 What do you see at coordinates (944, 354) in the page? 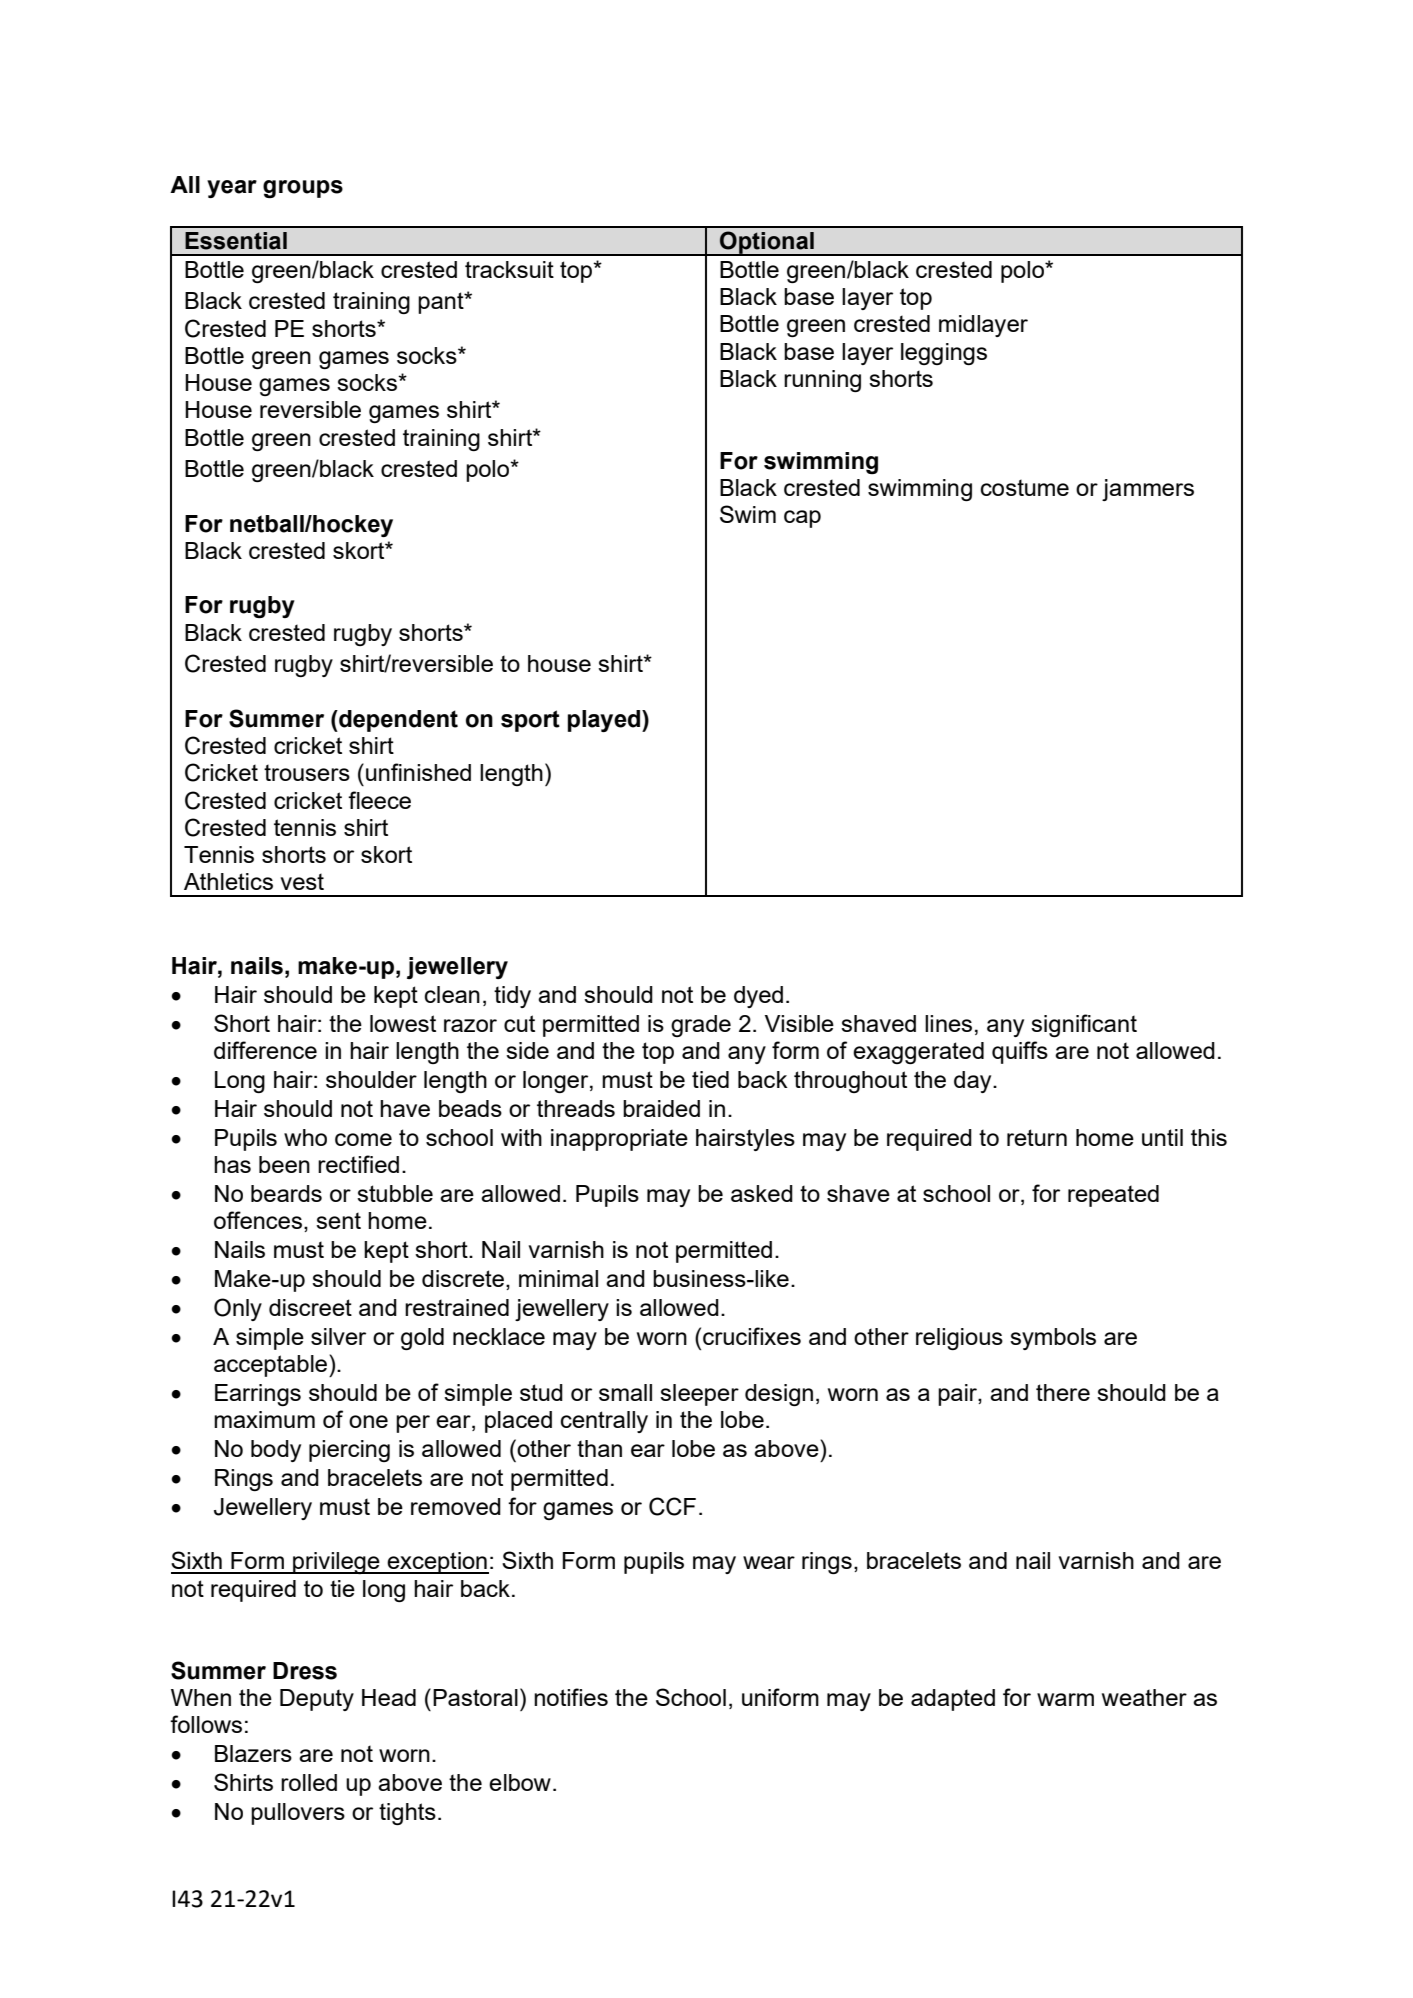
I see `leggings` at bounding box center [944, 354].
